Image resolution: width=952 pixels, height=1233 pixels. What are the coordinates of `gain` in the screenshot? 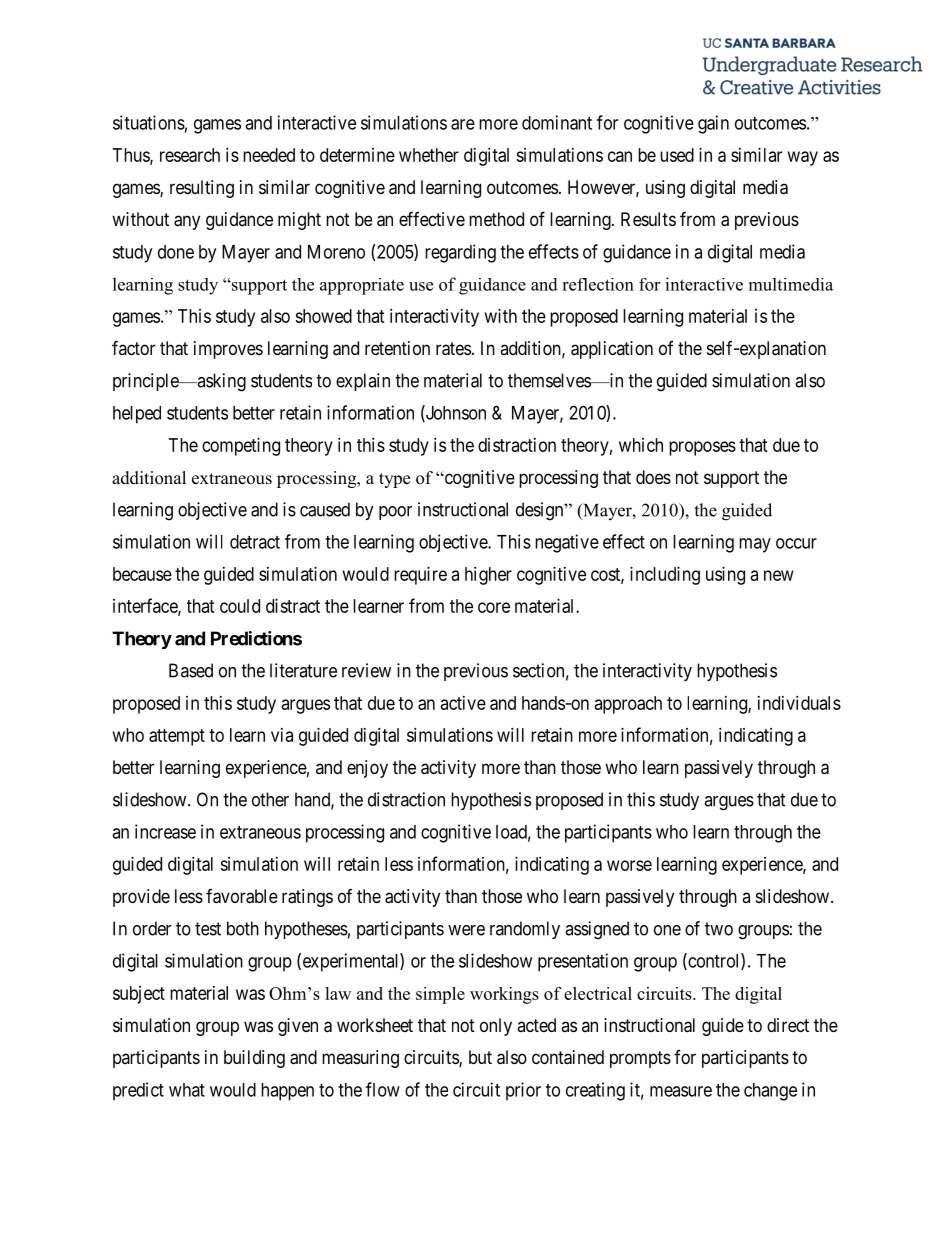 It's located at (713, 124).
